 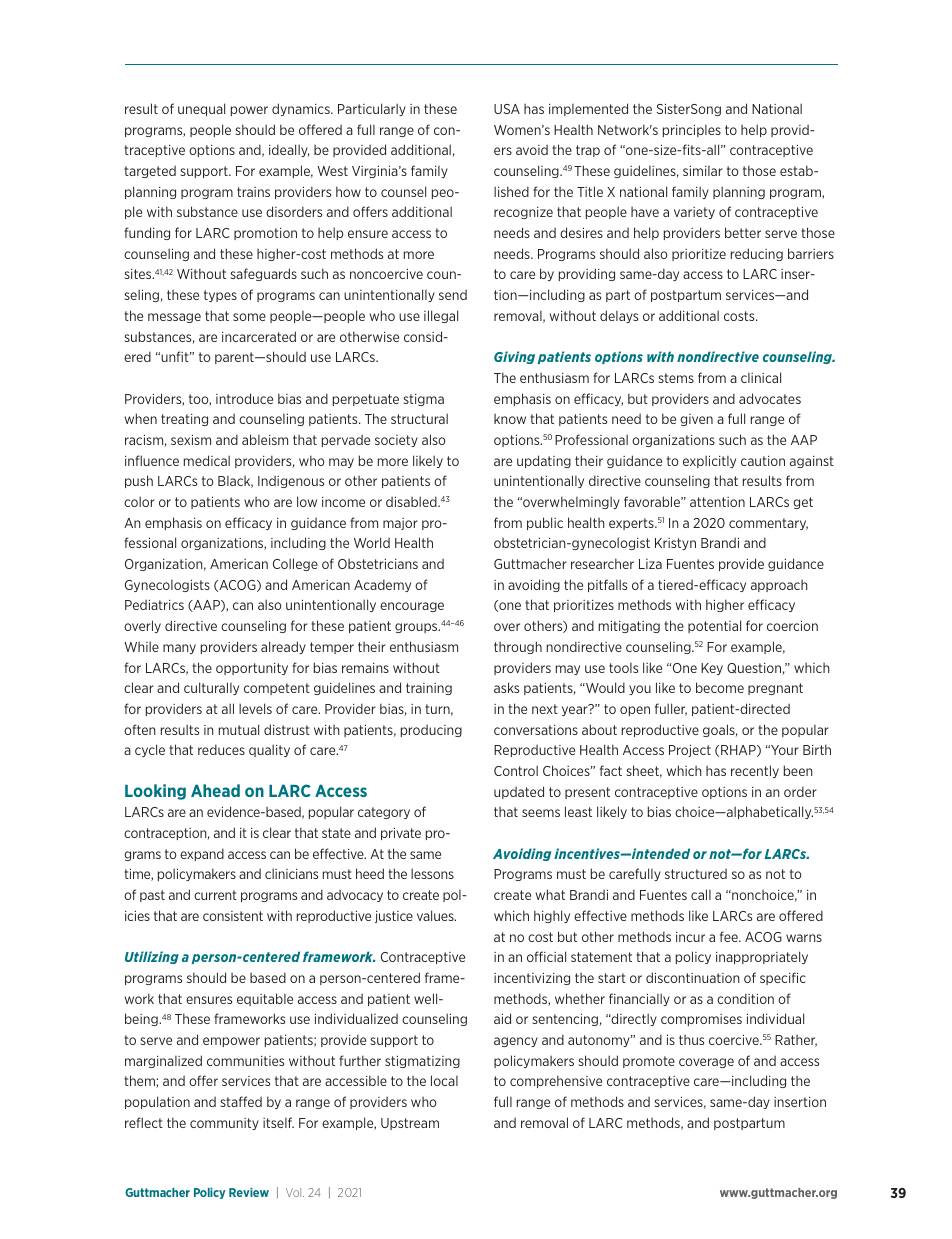 I want to click on unequal, so click(x=201, y=109).
